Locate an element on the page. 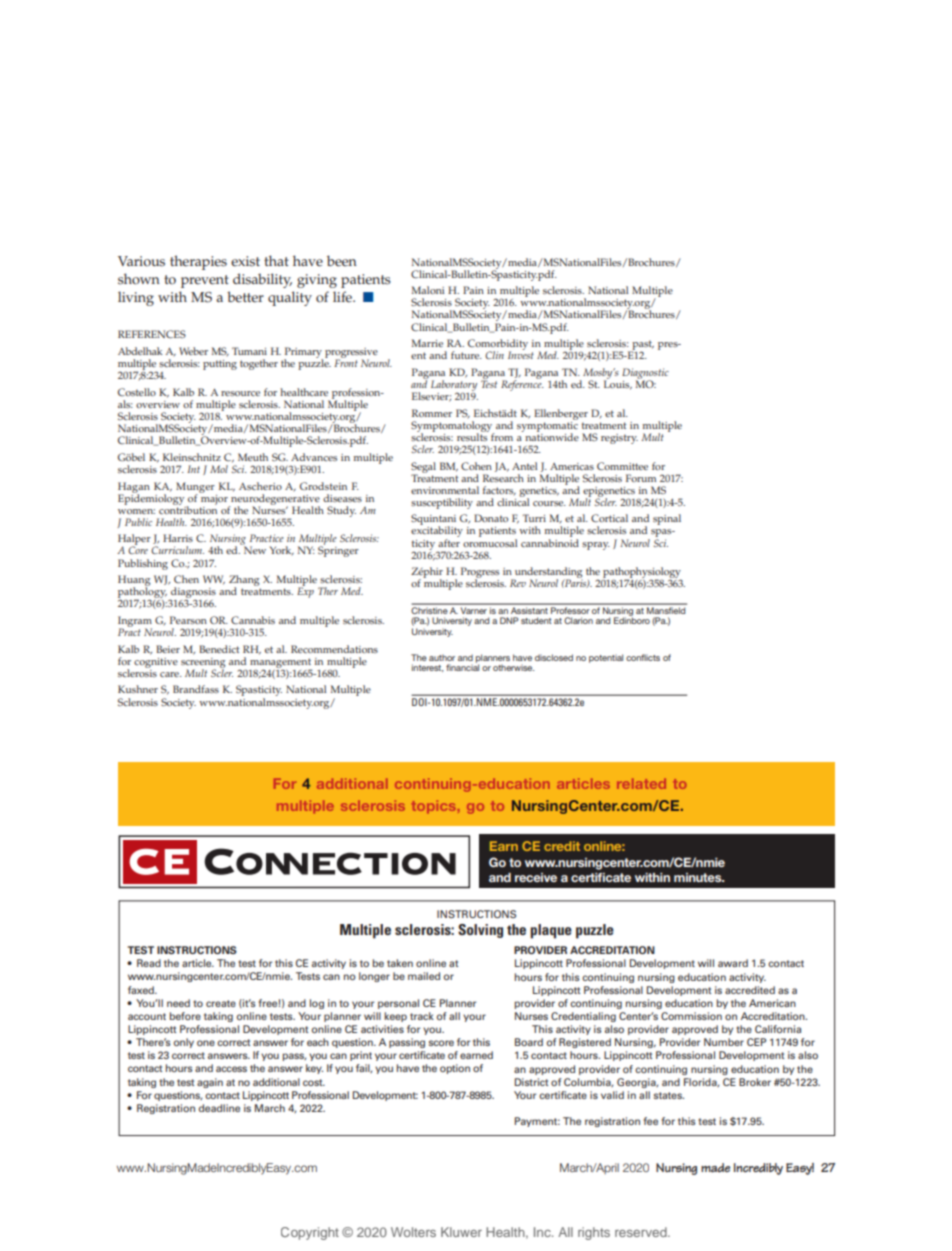 Image resolution: width=952 pixels, height=1251 pixels. minutes is located at coordinates (699, 877).
